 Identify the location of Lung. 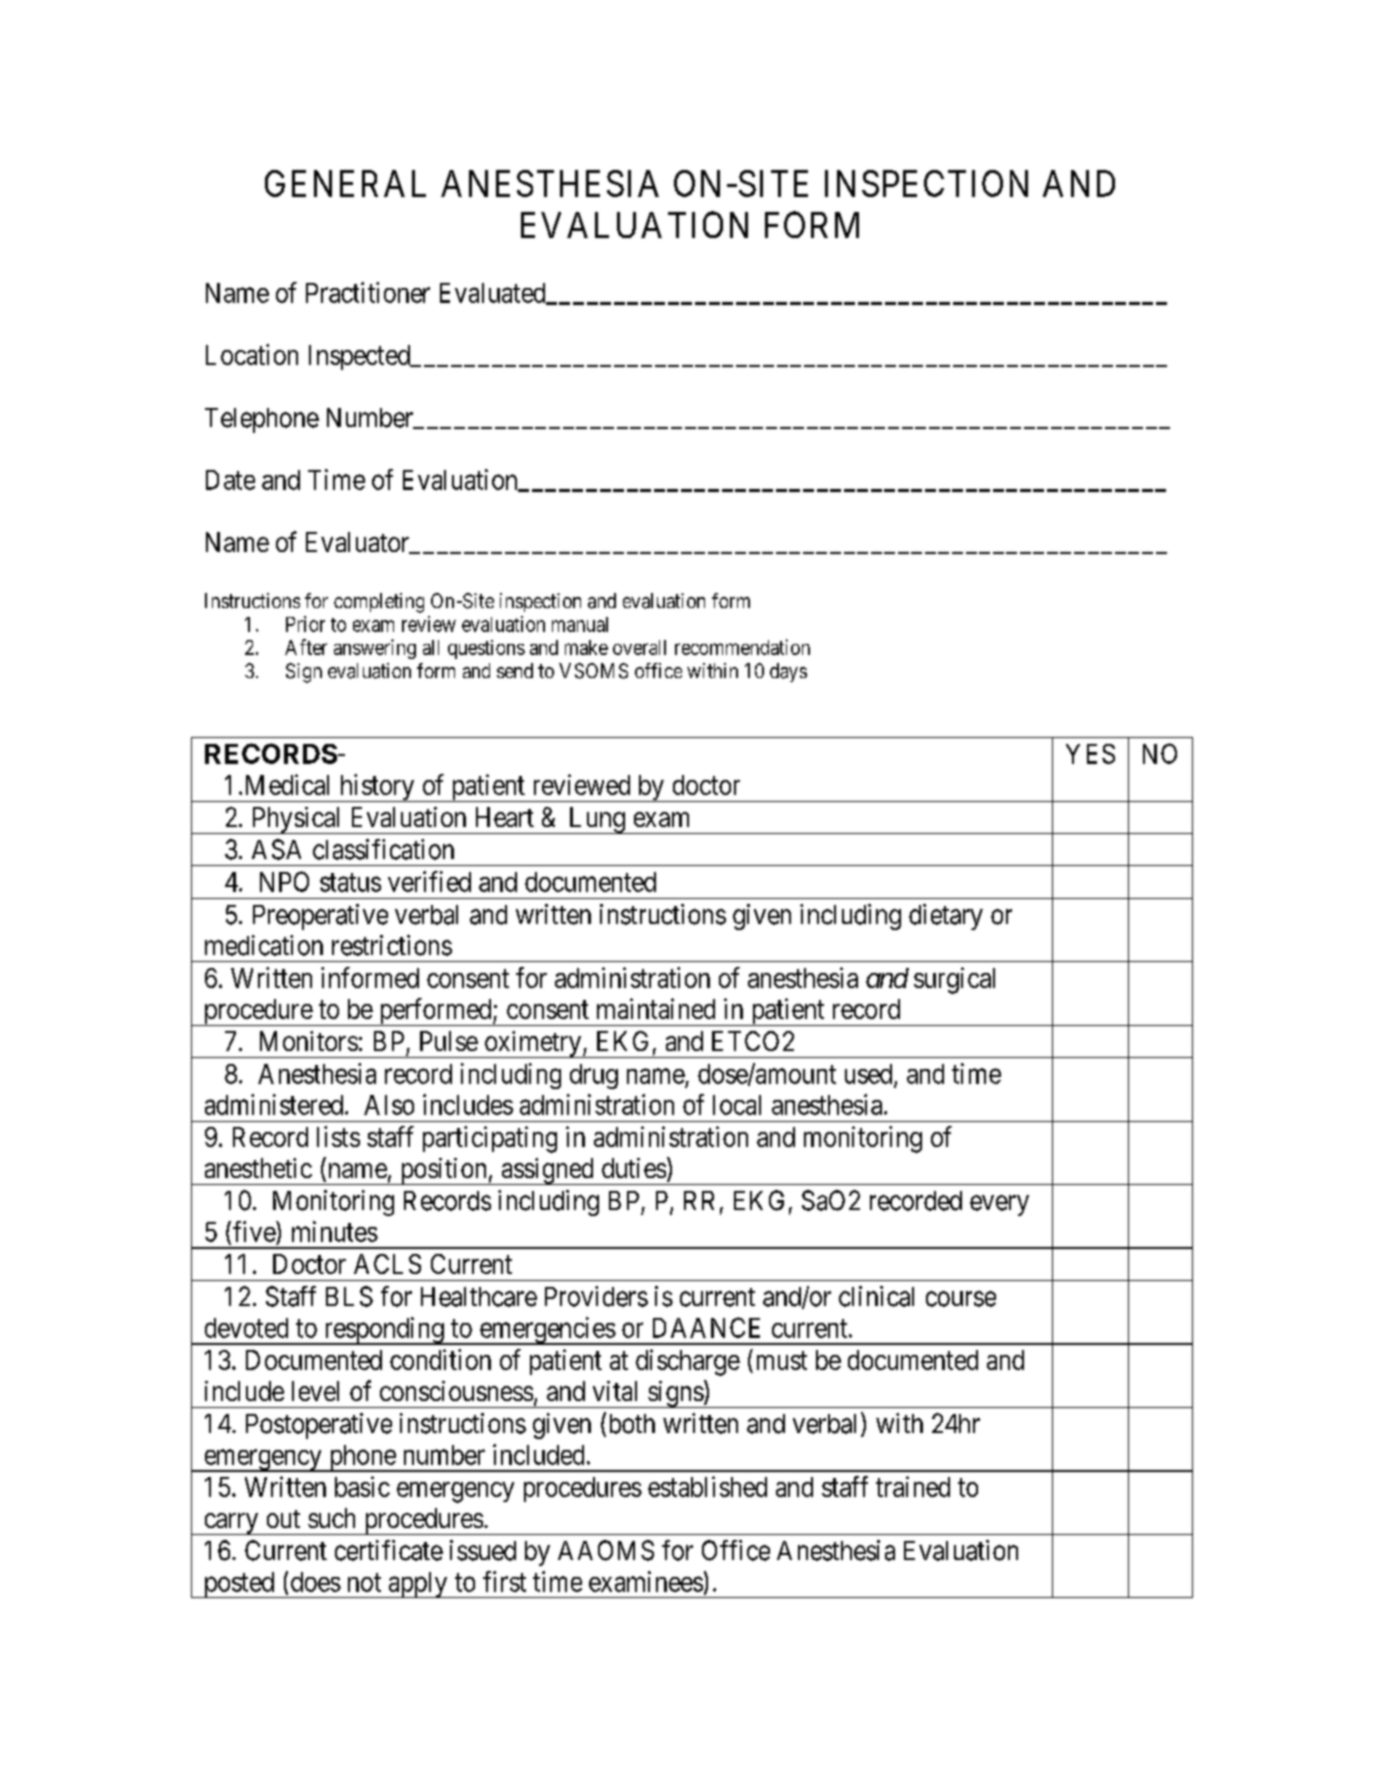
(596, 820).
